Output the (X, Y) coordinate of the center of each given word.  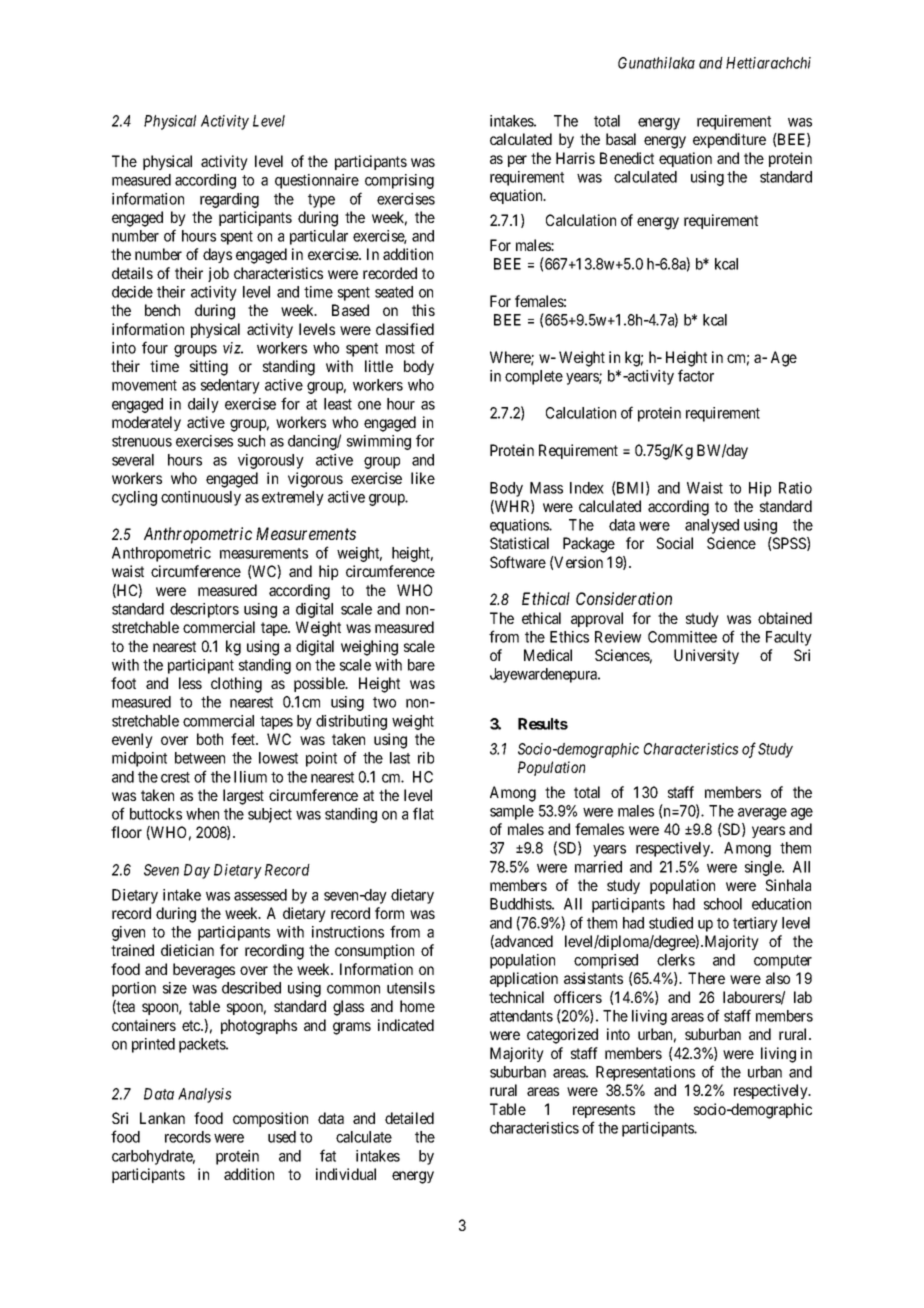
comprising (399, 181)
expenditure (729, 140)
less (190, 683)
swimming (379, 442)
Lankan (162, 1118)
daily (203, 405)
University (706, 656)
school (723, 904)
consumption (374, 951)
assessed (260, 895)
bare (421, 665)
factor (696, 375)
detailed (409, 1118)
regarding (229, 200)
